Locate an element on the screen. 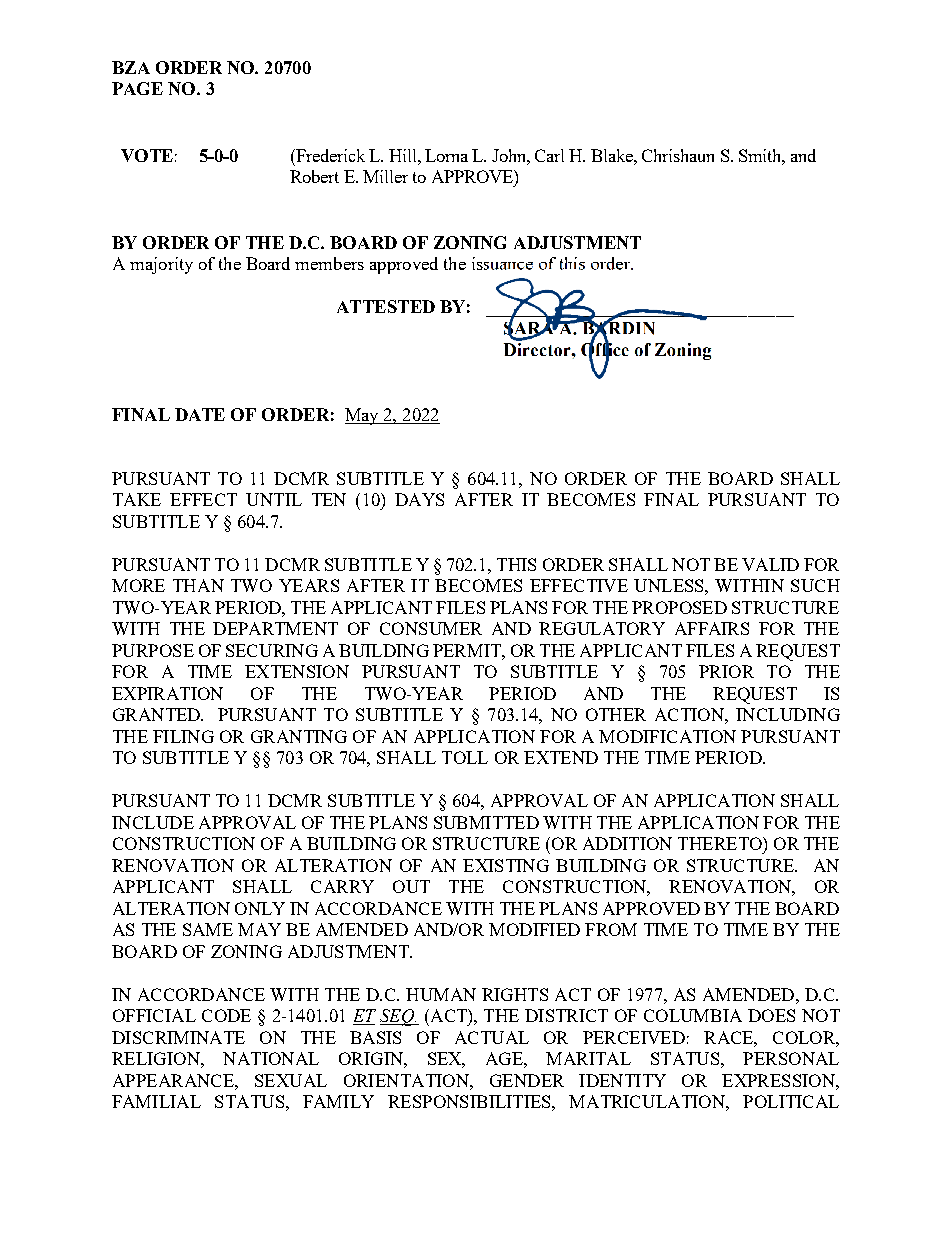 Image resolution: width=952 pixels, height=1233 pixels. Lorna is located at coordinates (446, 155).
